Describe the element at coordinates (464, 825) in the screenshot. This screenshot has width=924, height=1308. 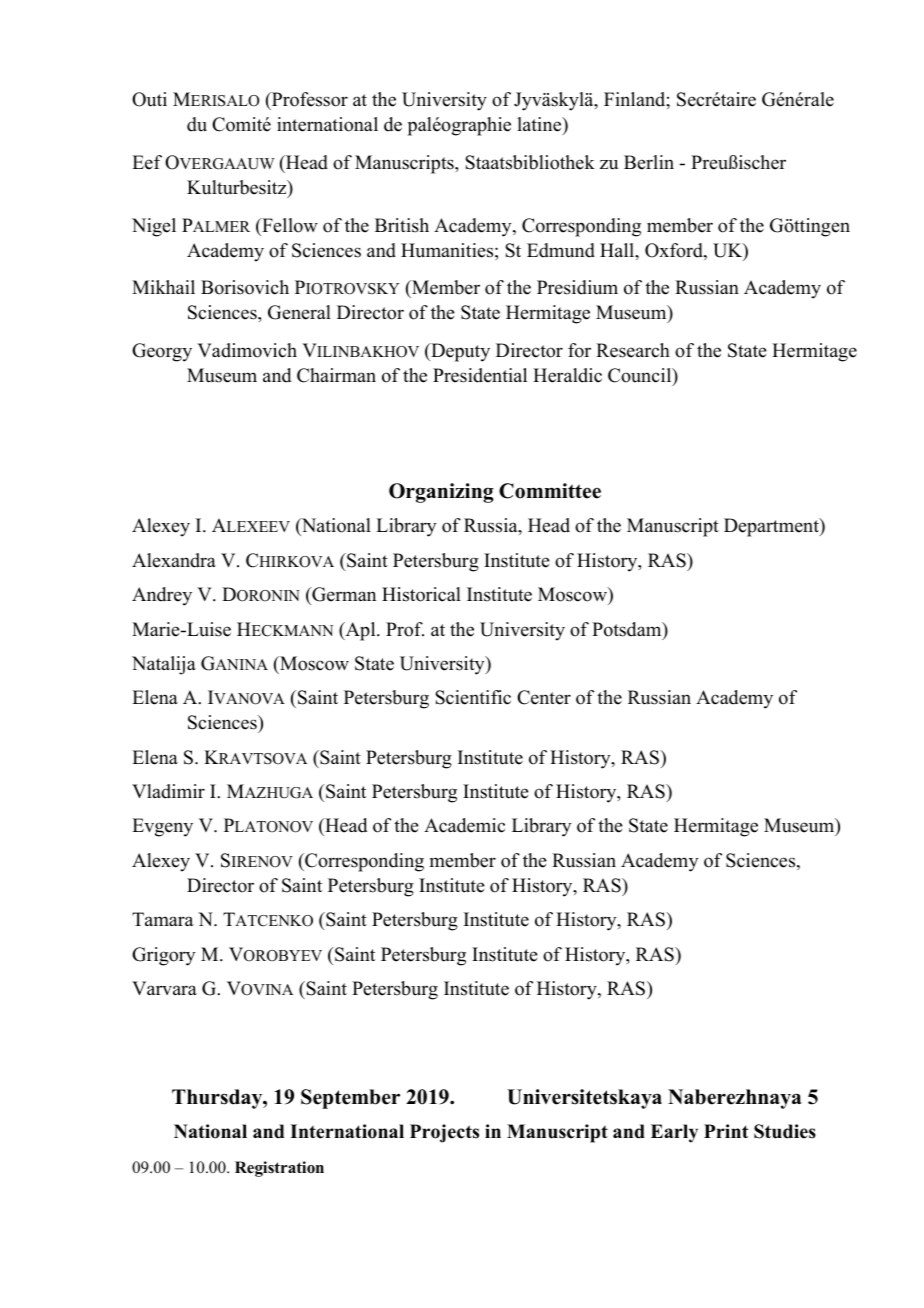
I see `Academic` at that location.
